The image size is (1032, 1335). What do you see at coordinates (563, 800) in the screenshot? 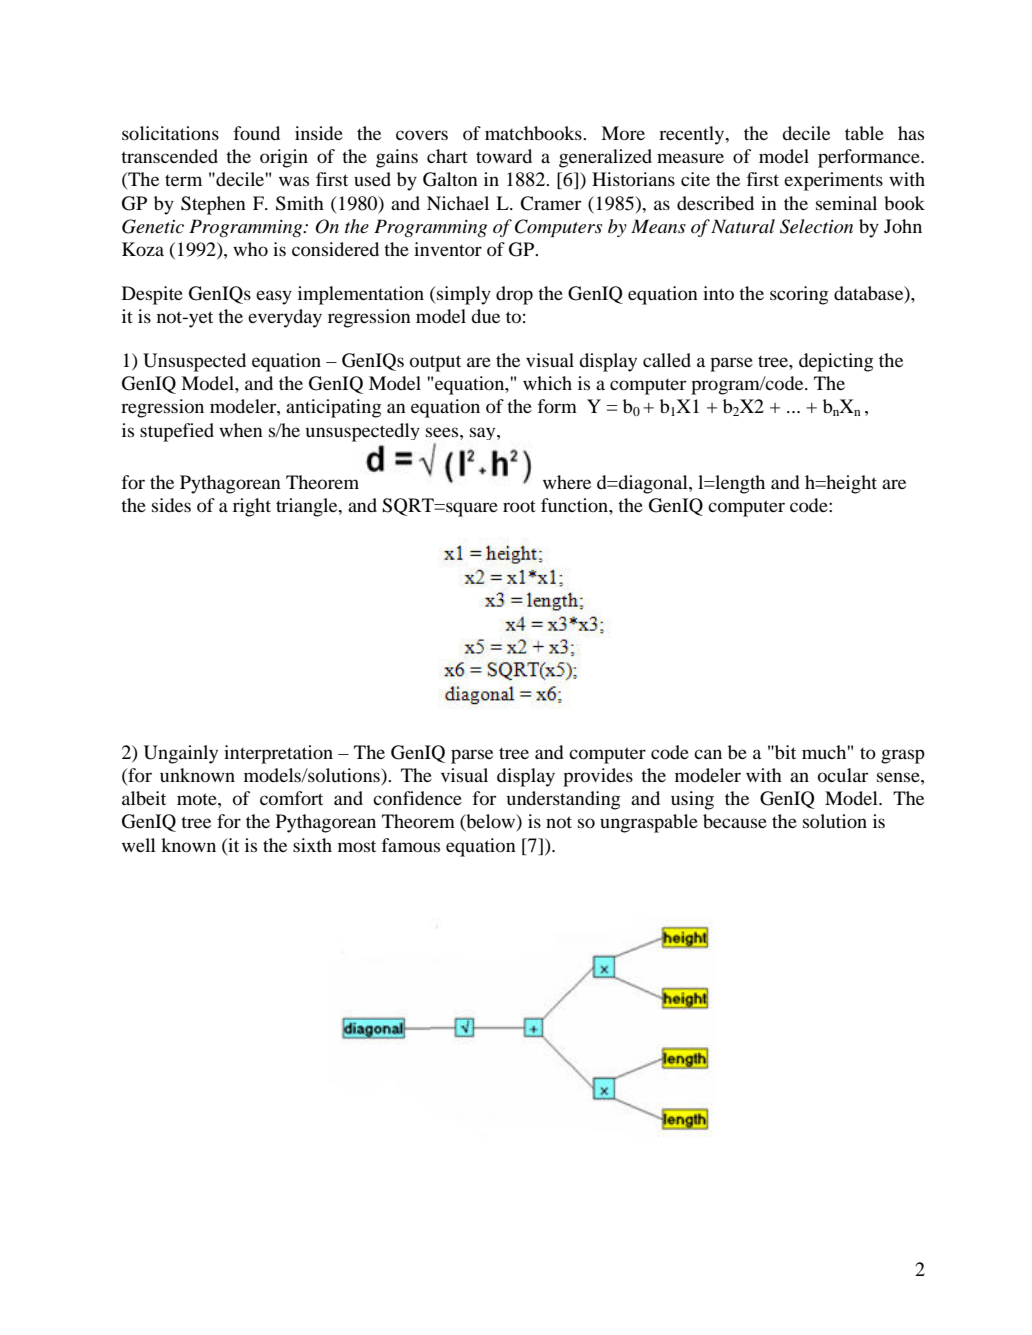
I see `understanding` at bounding box center [563, 800].
